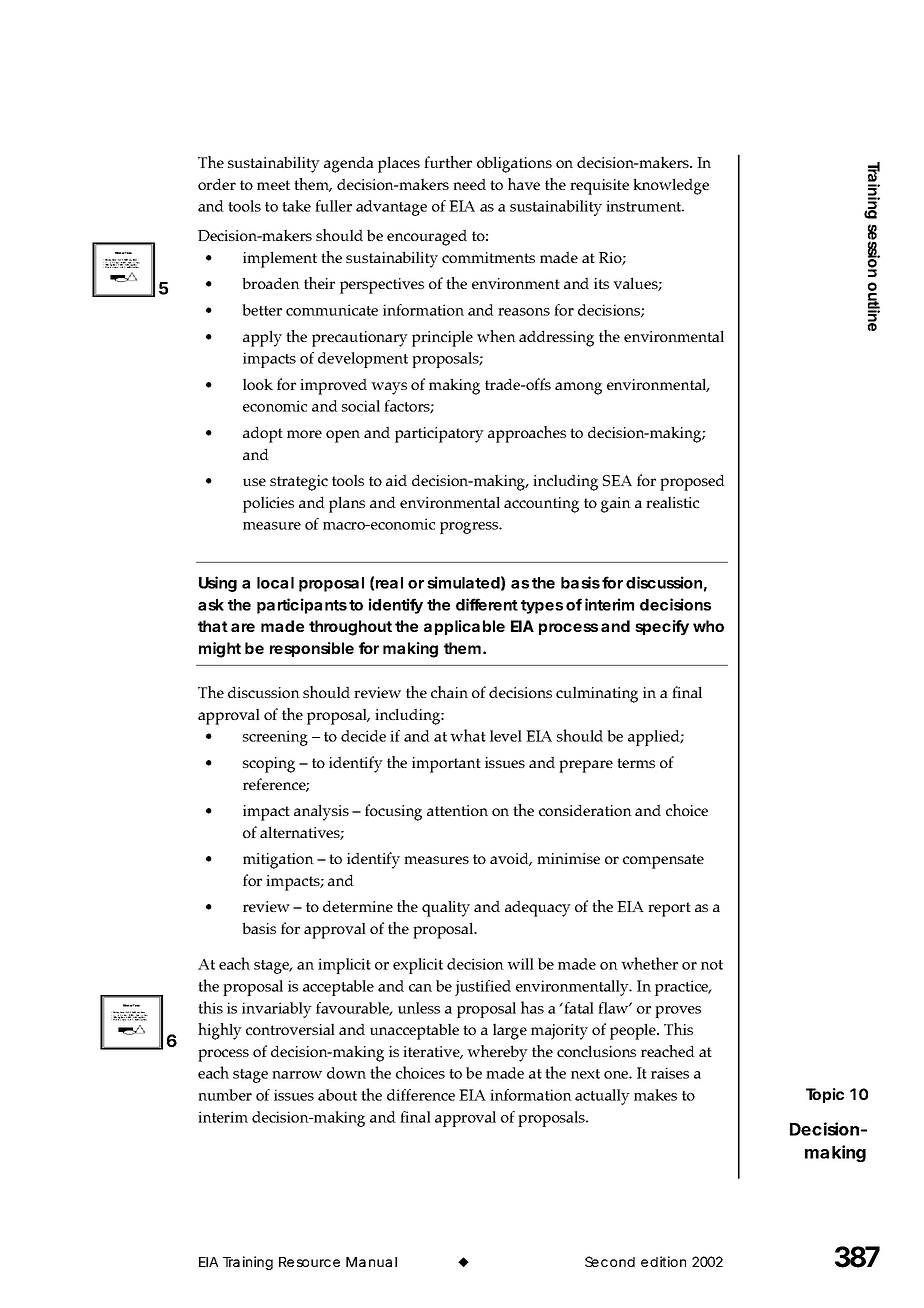  What do you see at coordinates (350, 628) in the image?
I see `throughout` at bounding box center [350, 628].
